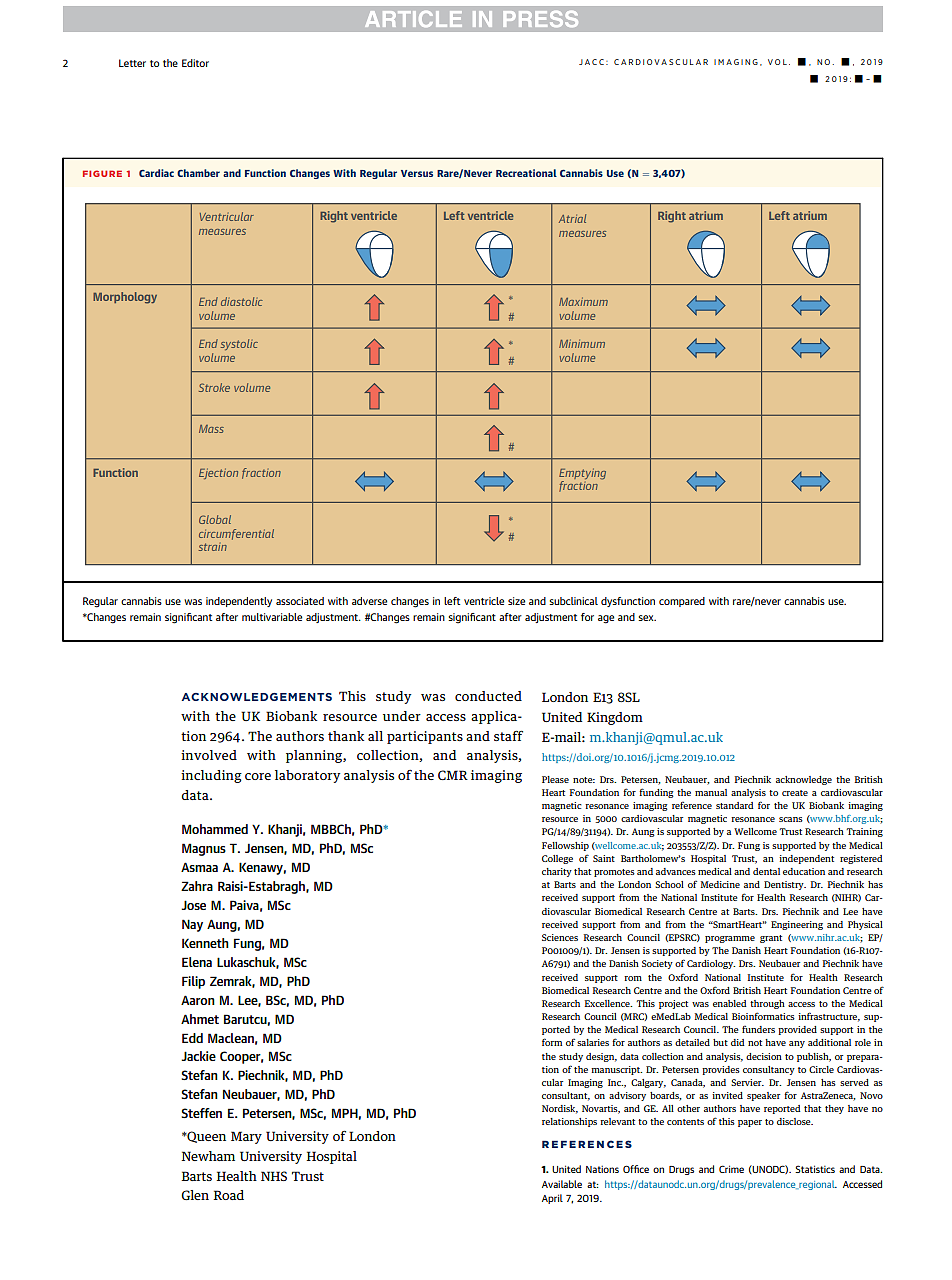 The width and height of the screenshot is (952, 1280). What do you see at coordinates (785, 885) in the screenshot?
I see `Dentistry` at bounding box center [785, 885].
